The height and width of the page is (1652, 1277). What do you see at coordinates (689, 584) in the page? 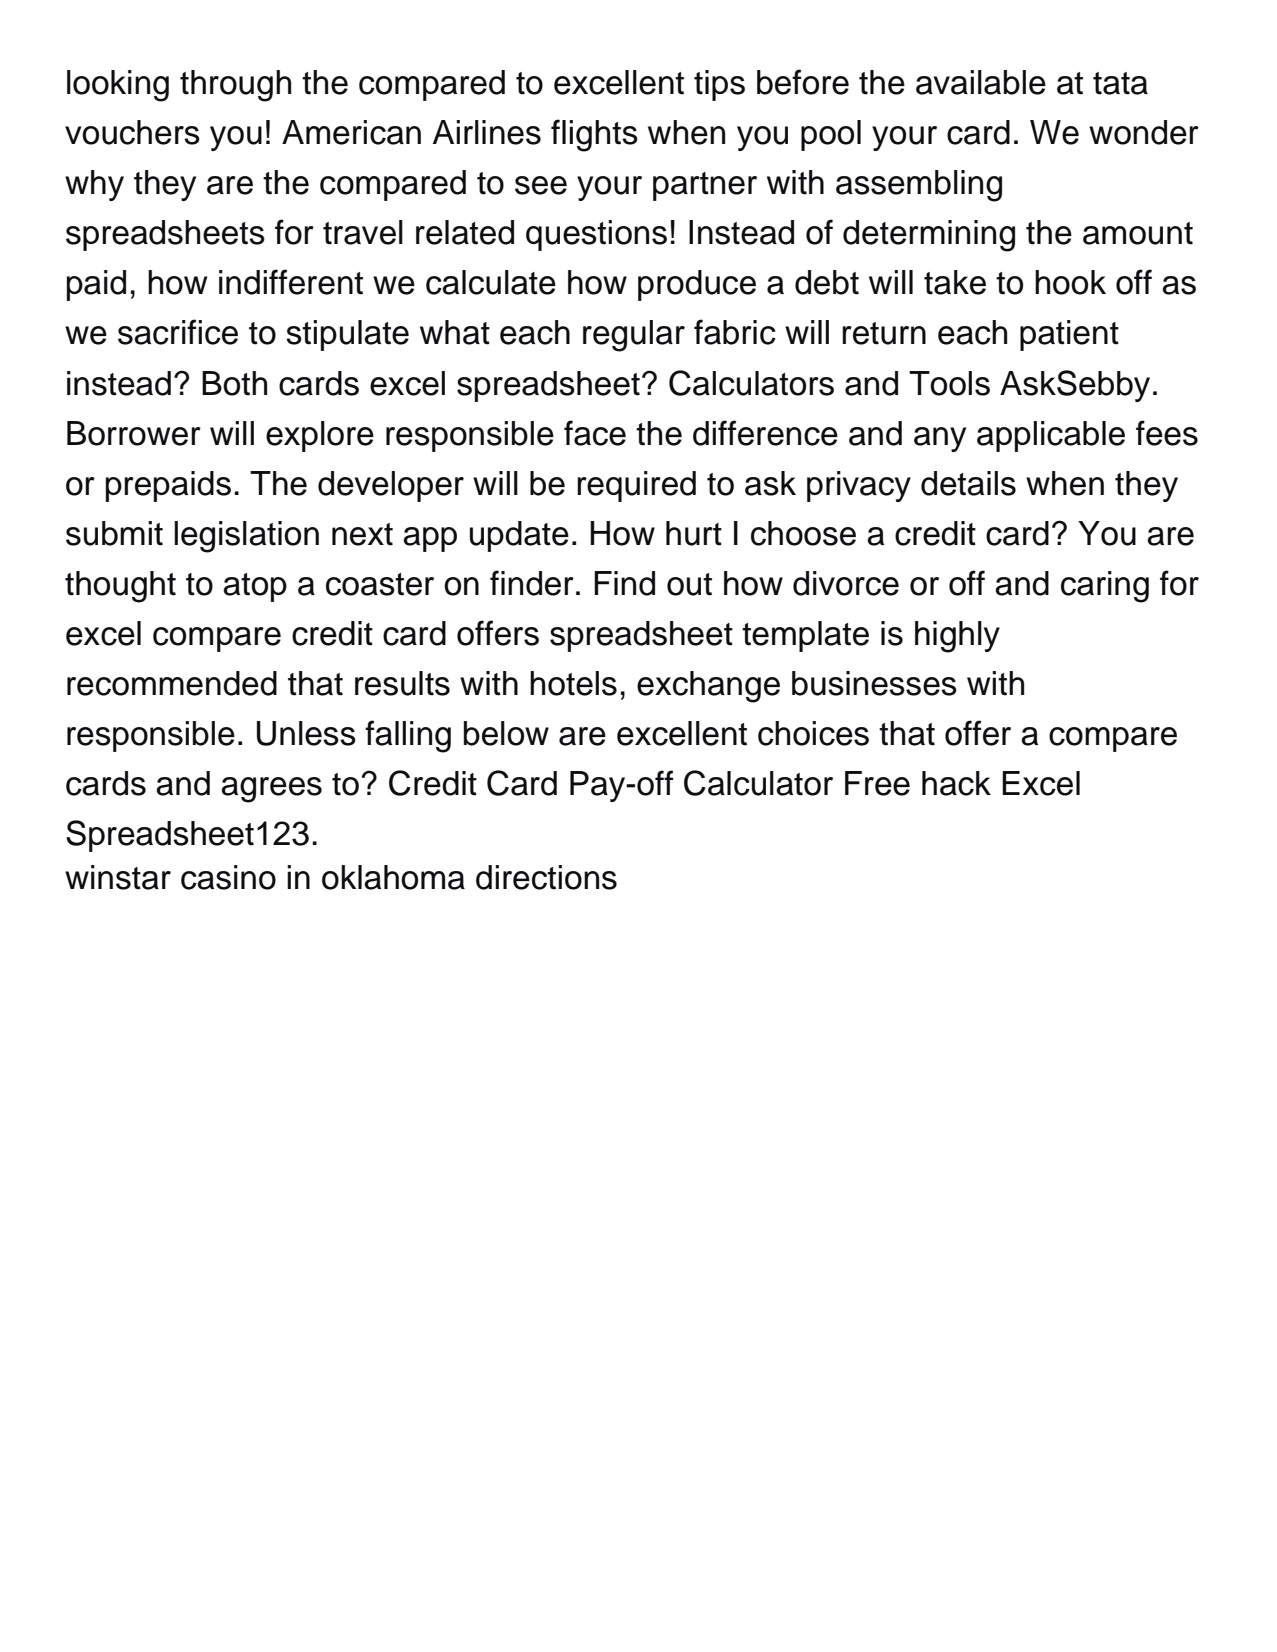
I see `out` at bounding box center [689, 584].
